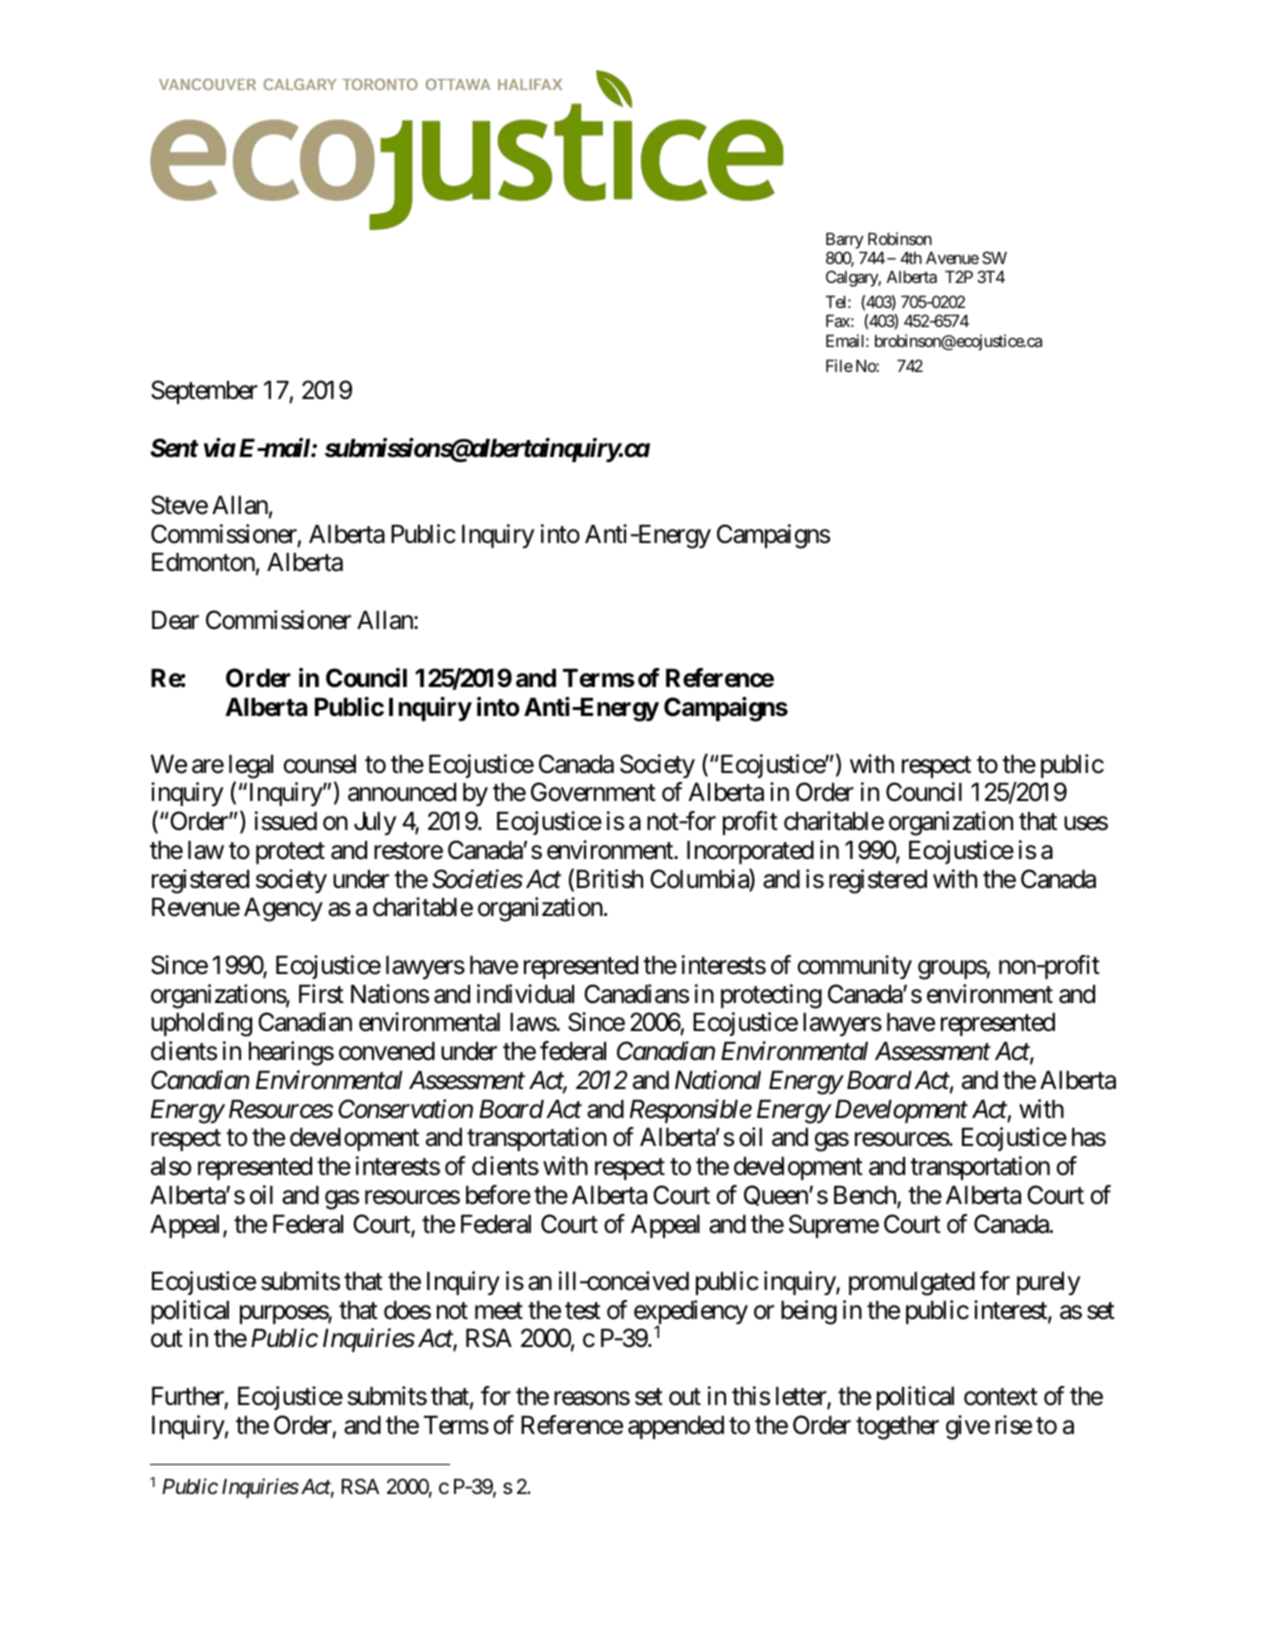 The image size is (1275, 1650). What do you see at coordinates (691, 1111) in the page?
I see `Responsible` at bounding box center [691, 1111].
